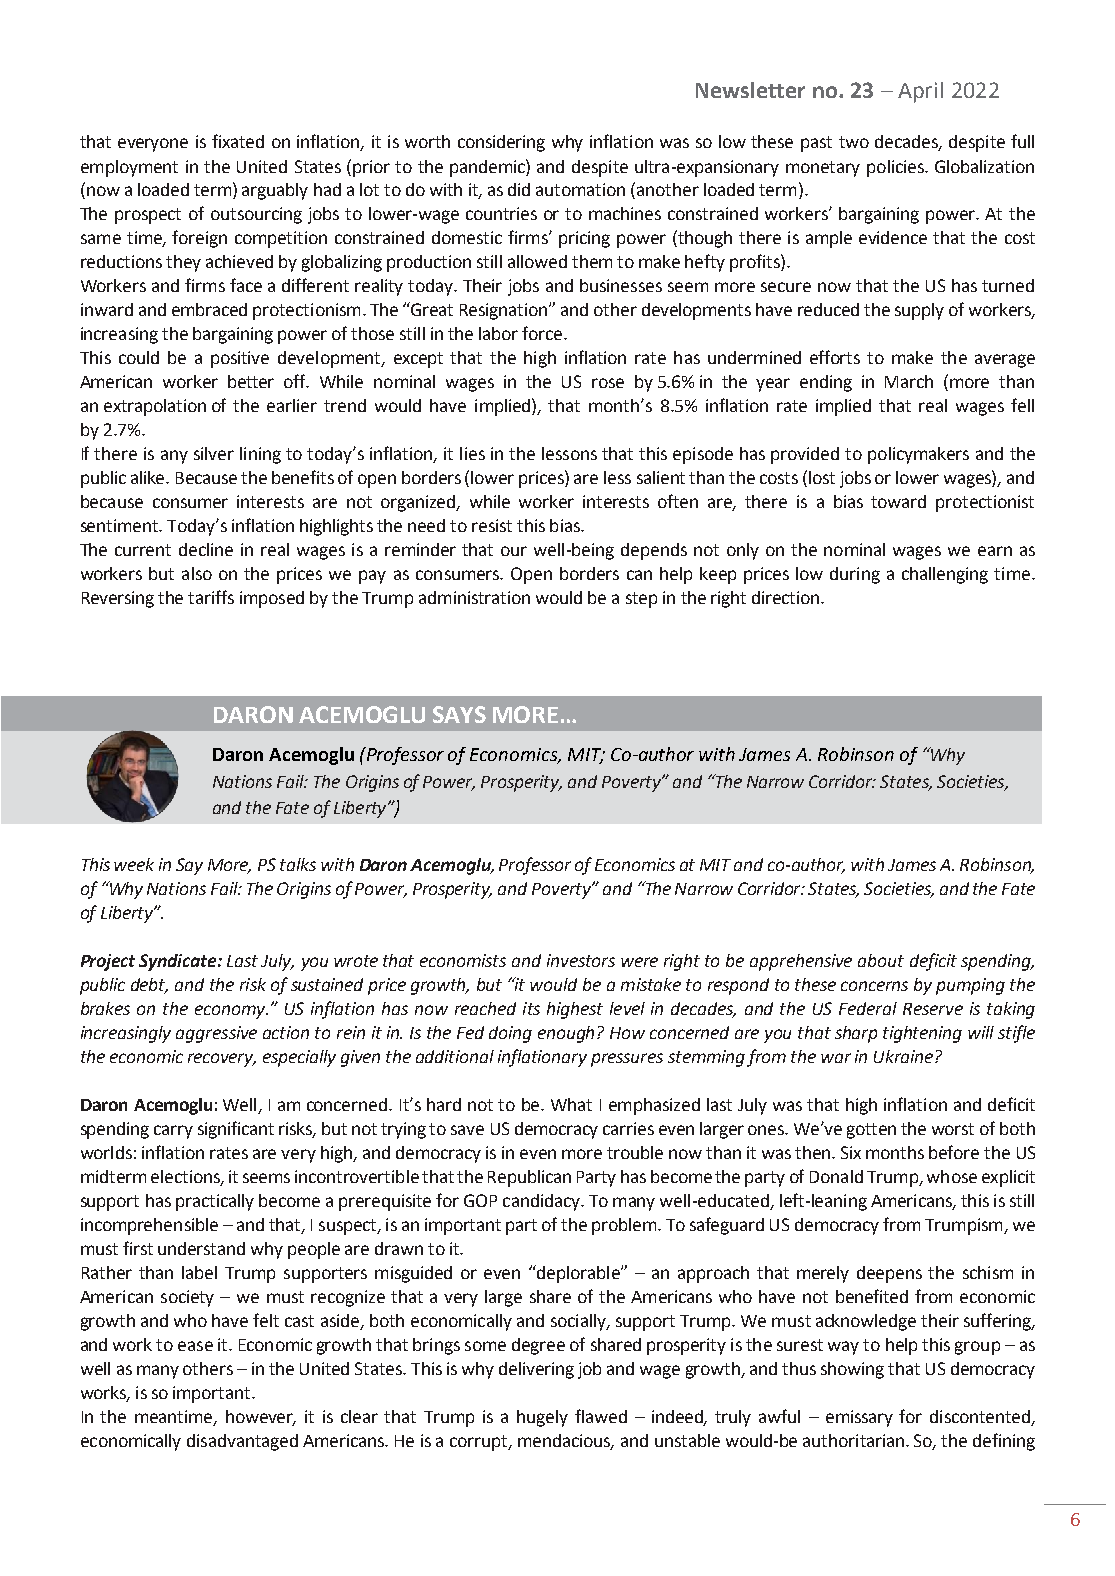 The image size is (1115, 1576). Describe the element at coordinates (134, 864) in the image. I see `week` at that location.
